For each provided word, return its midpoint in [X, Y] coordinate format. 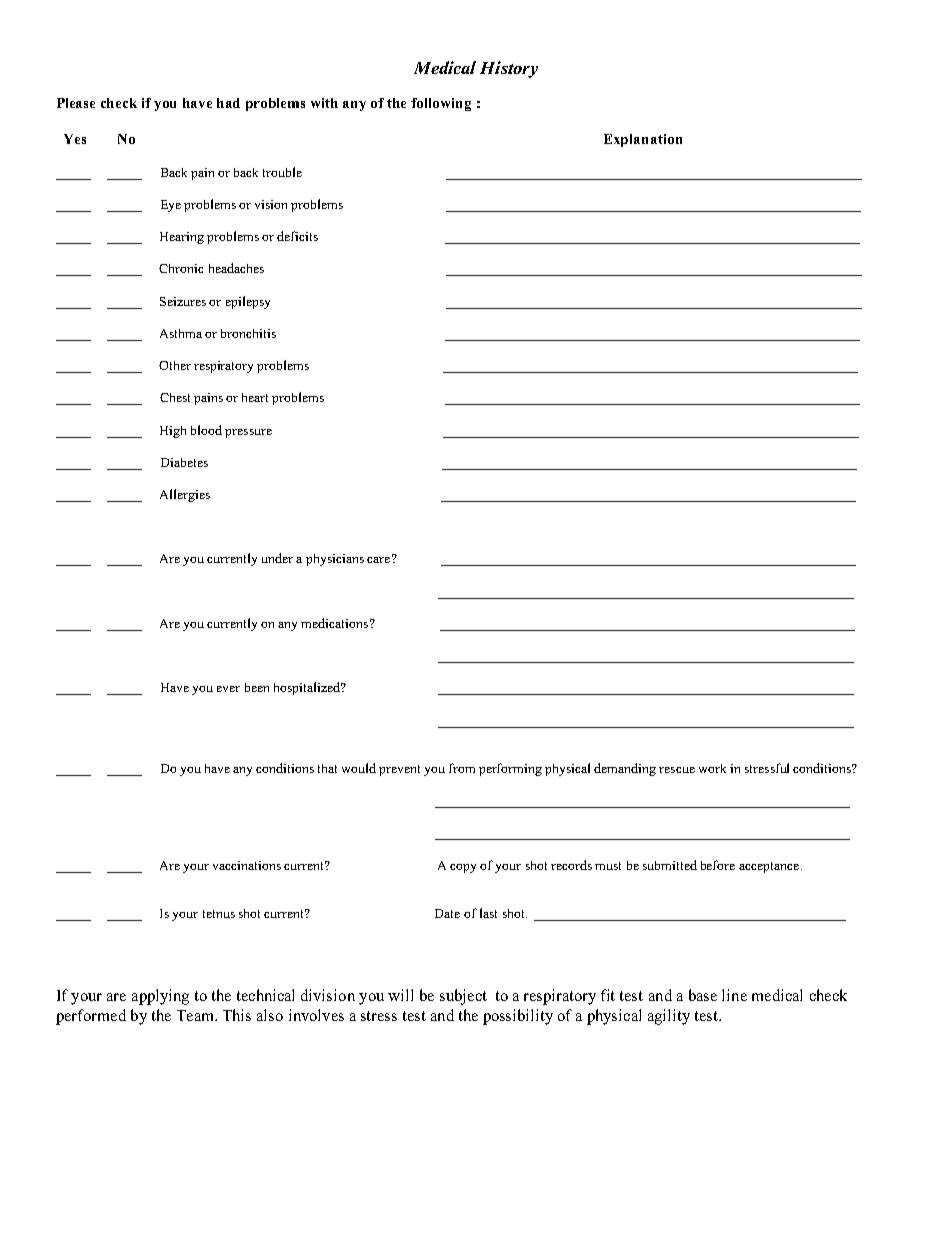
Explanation [643, 140]
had [228, 103]
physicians [335, 560]
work [712, 768]
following [441, 104]
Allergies [185, 495]
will [400, 995]
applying [160, 997]
